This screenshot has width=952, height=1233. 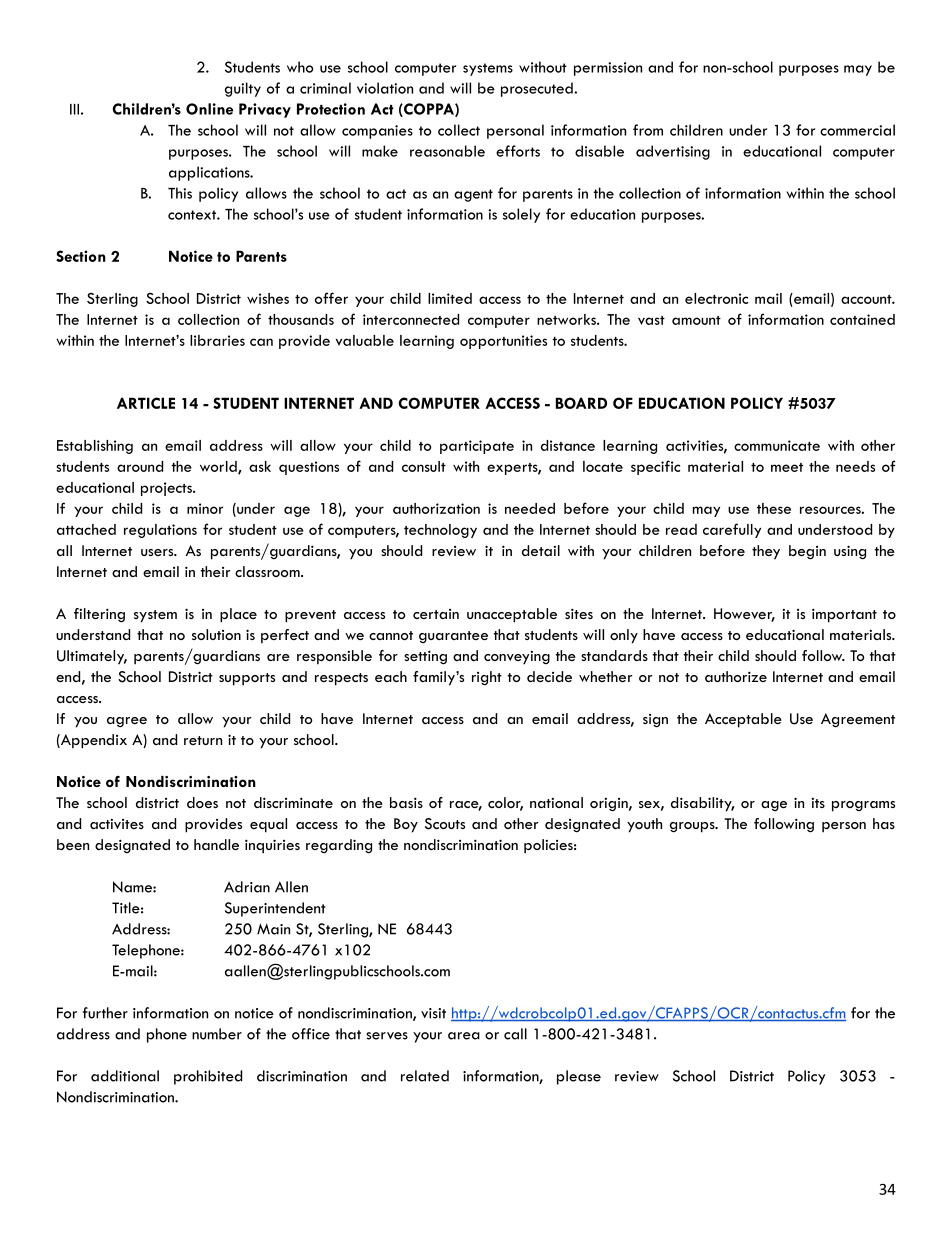 What do you see at coordinates (862, 319) in the screenshot?
I see `contained` at bounding box center [862, 319].
